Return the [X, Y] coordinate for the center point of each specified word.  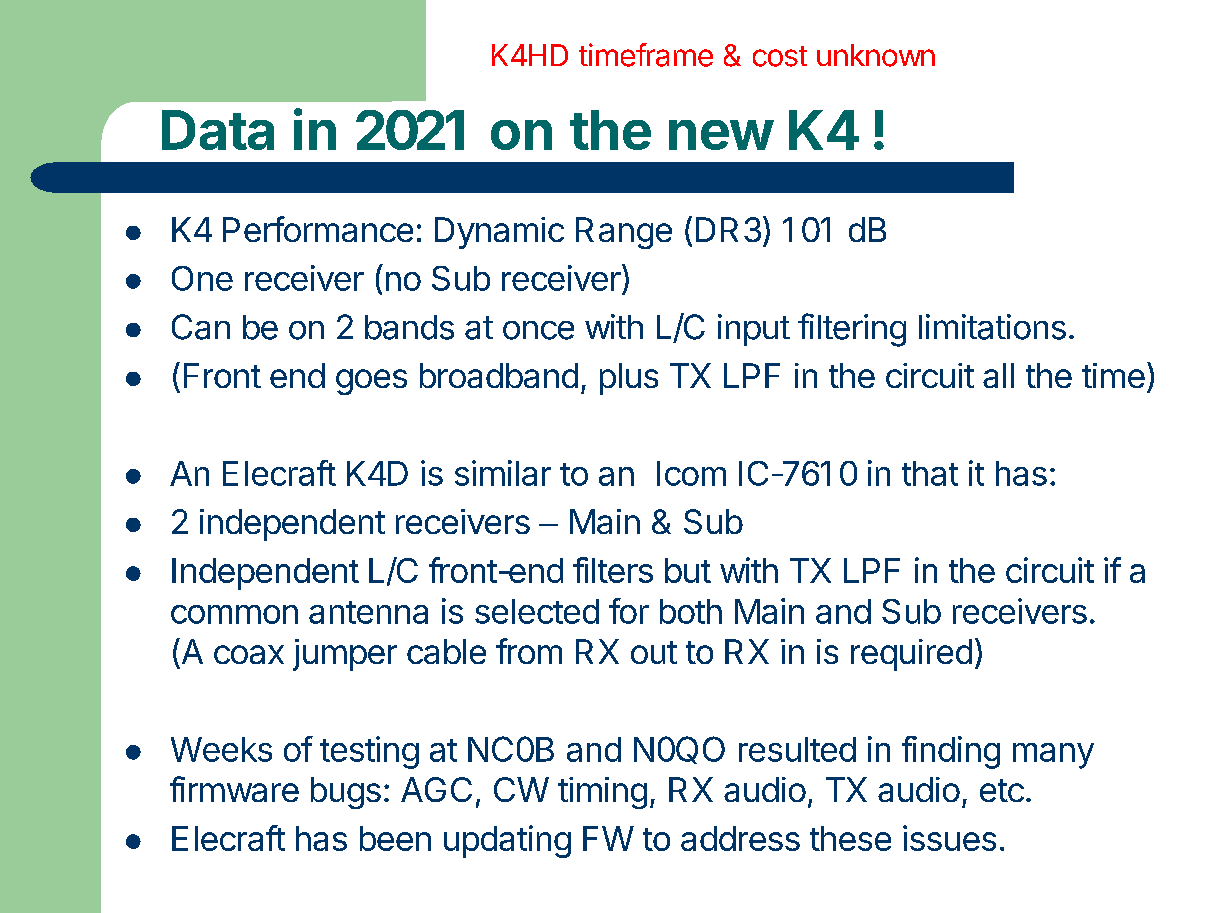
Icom [691, 473]
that [930, 473]
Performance [318, 229]
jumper [345, 655]
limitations [992, 327]
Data [218, 130]
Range [624, 233]
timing [602, 793]
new [721, 135]
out [654, 652]
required [911, 655]
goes [371, 382]
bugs [346, 793]
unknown [876, 55]
